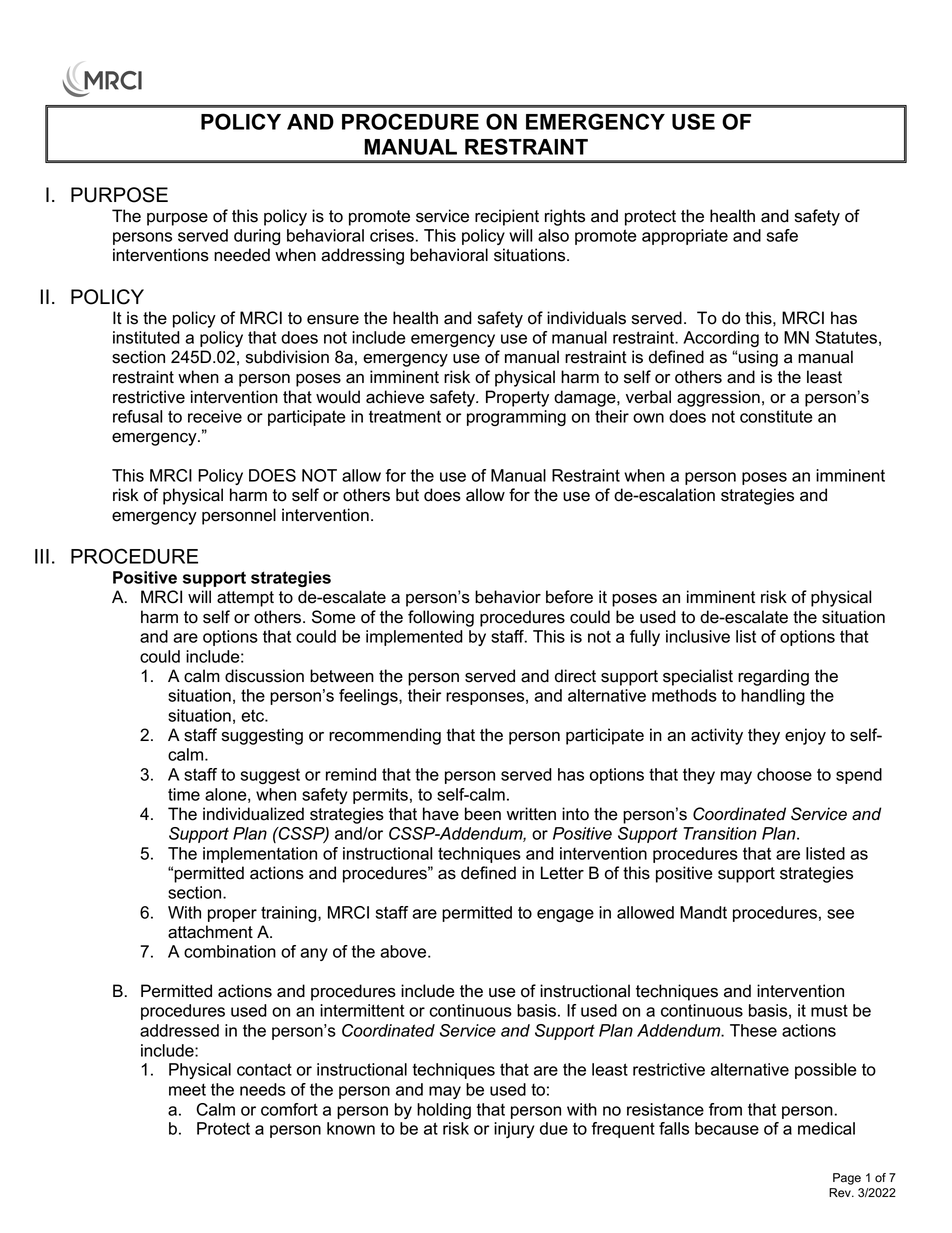 This image has height=1233, width=952. Describe the element at coordinates (407, 495) in the image. I see `but` at that location.
